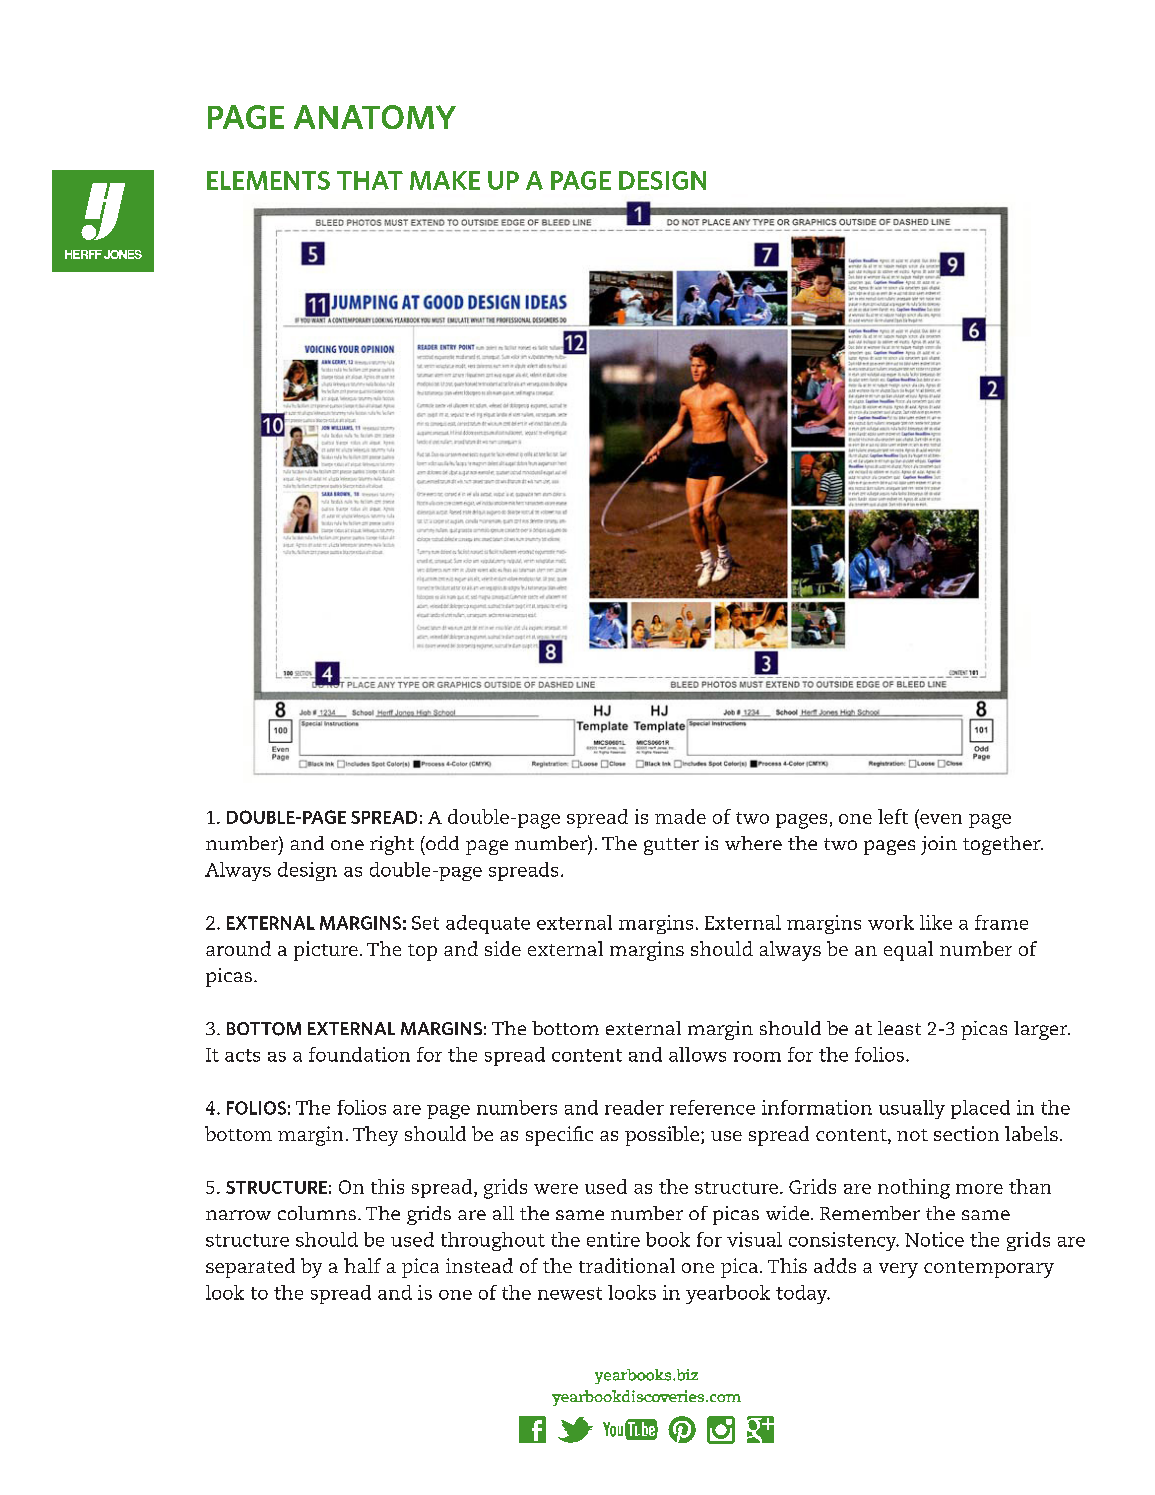 The width and height of the image is (1155, 1495). What do you see at coordinates (697, 1054) in the image?
I see `allows` at bounding box center [697, 1054].
